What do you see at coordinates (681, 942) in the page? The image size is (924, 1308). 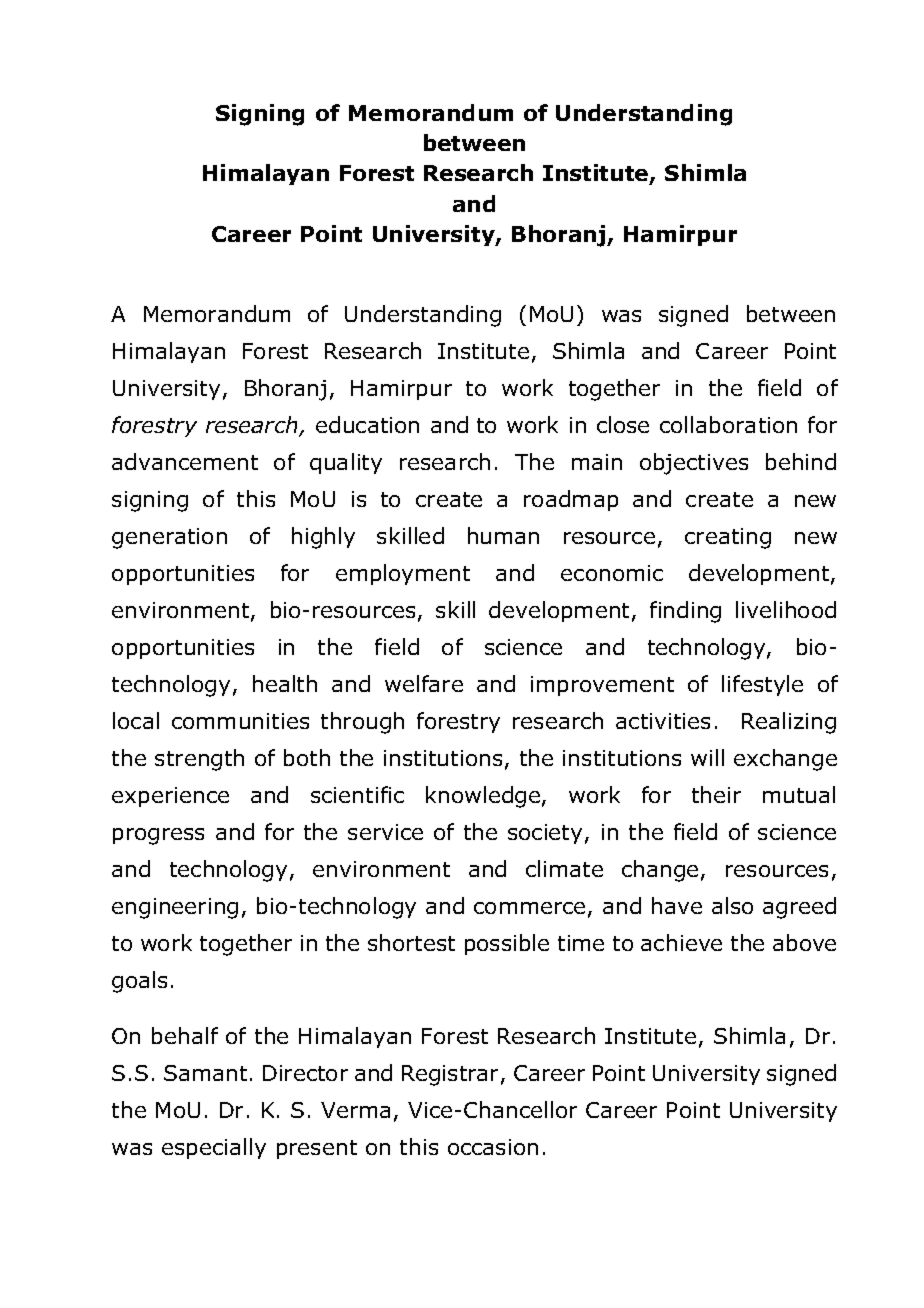 I see `achieve` at bounding box center [681, 942].
